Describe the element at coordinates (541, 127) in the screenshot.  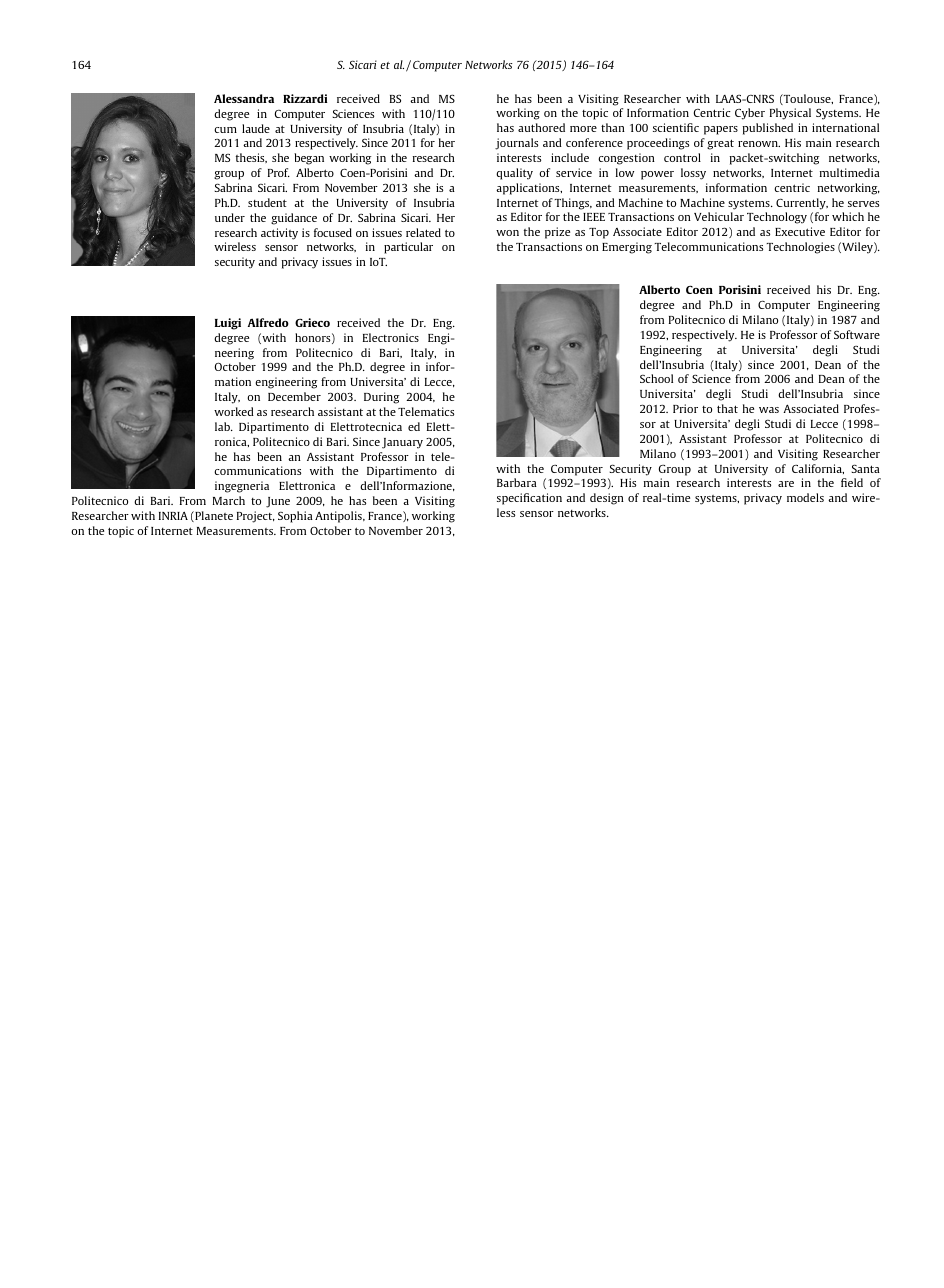
I see `authored` at that location.
